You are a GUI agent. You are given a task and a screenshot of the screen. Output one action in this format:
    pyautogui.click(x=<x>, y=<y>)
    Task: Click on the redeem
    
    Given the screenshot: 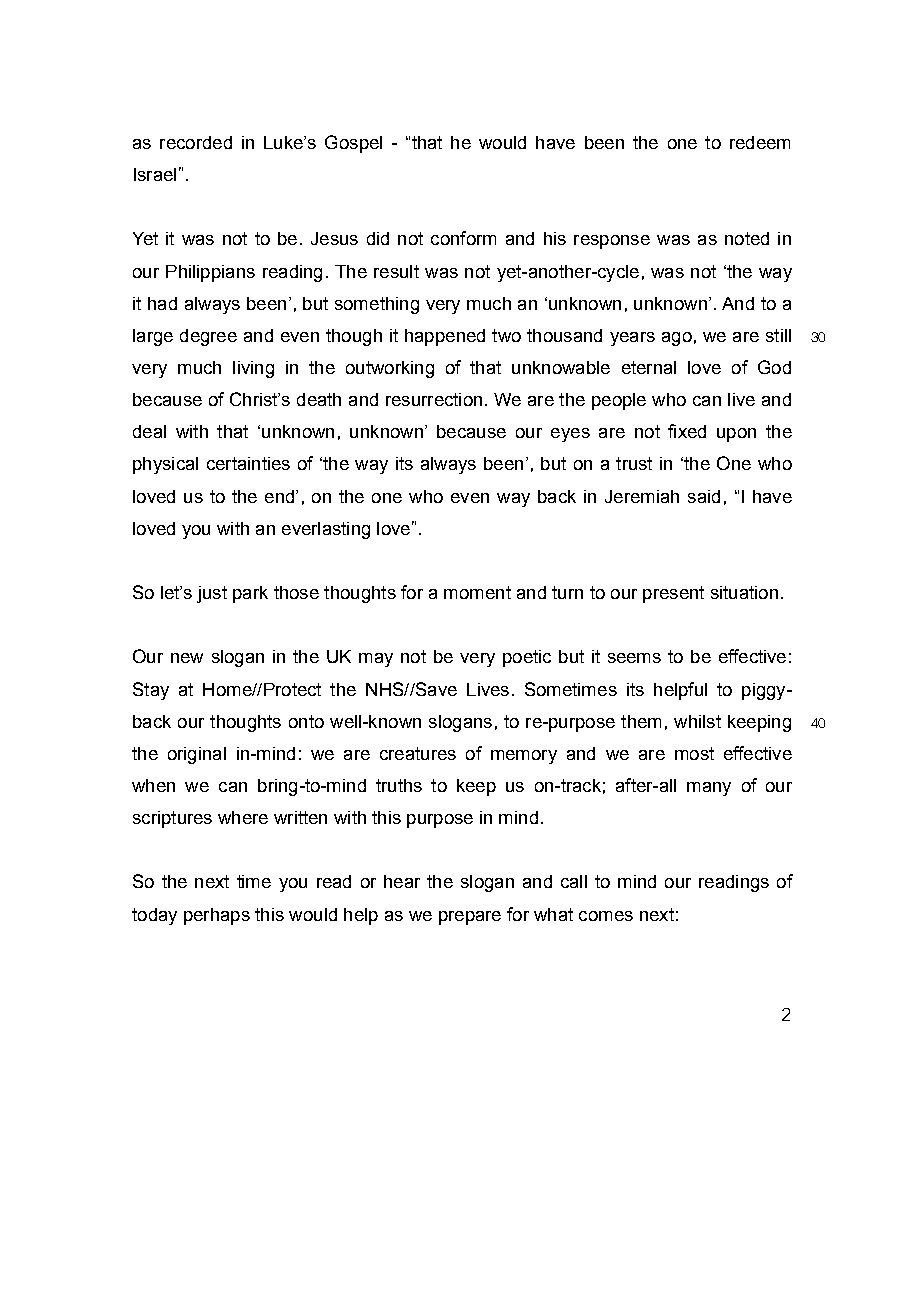 What is the action you would take?
    pyautogui.click(x=760, y=142)
